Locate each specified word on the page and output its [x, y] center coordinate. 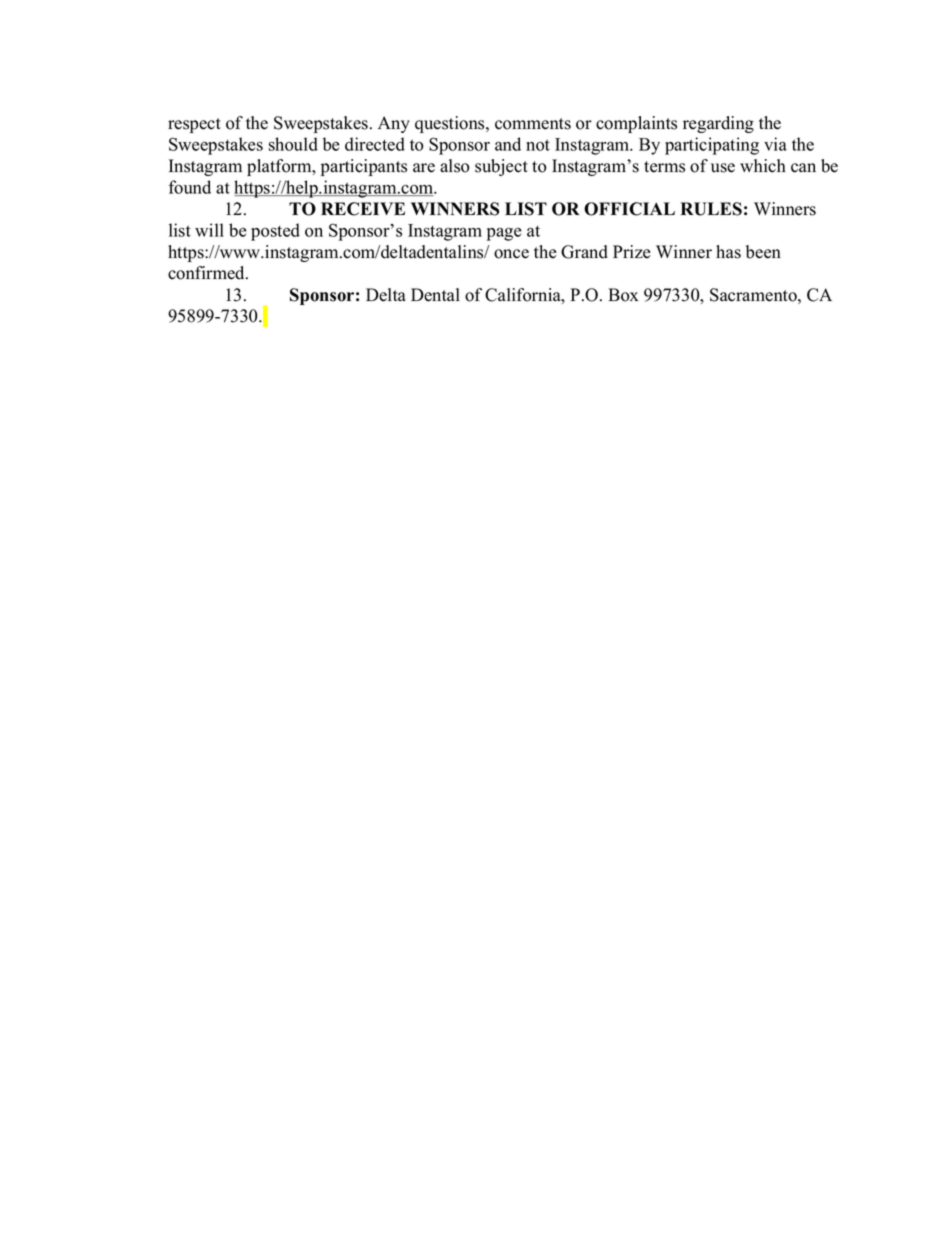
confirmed [207, 273]
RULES [711, 209]
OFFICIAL [629, 209]
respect [194, 125]
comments [533, 124]
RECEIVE [363, 209]
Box [623, 295]
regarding [718, 124]
